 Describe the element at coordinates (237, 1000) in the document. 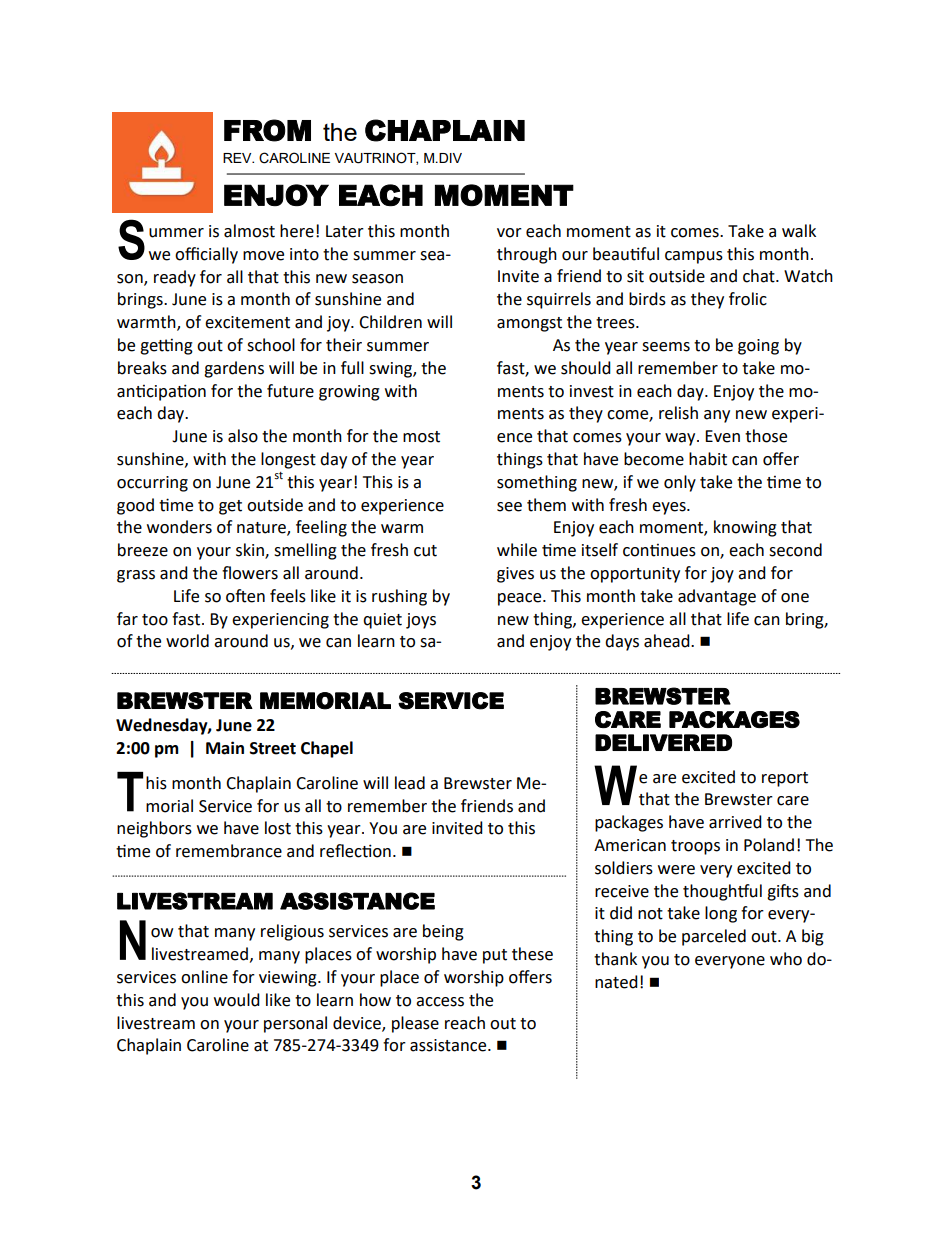

I see `would` at that location.
